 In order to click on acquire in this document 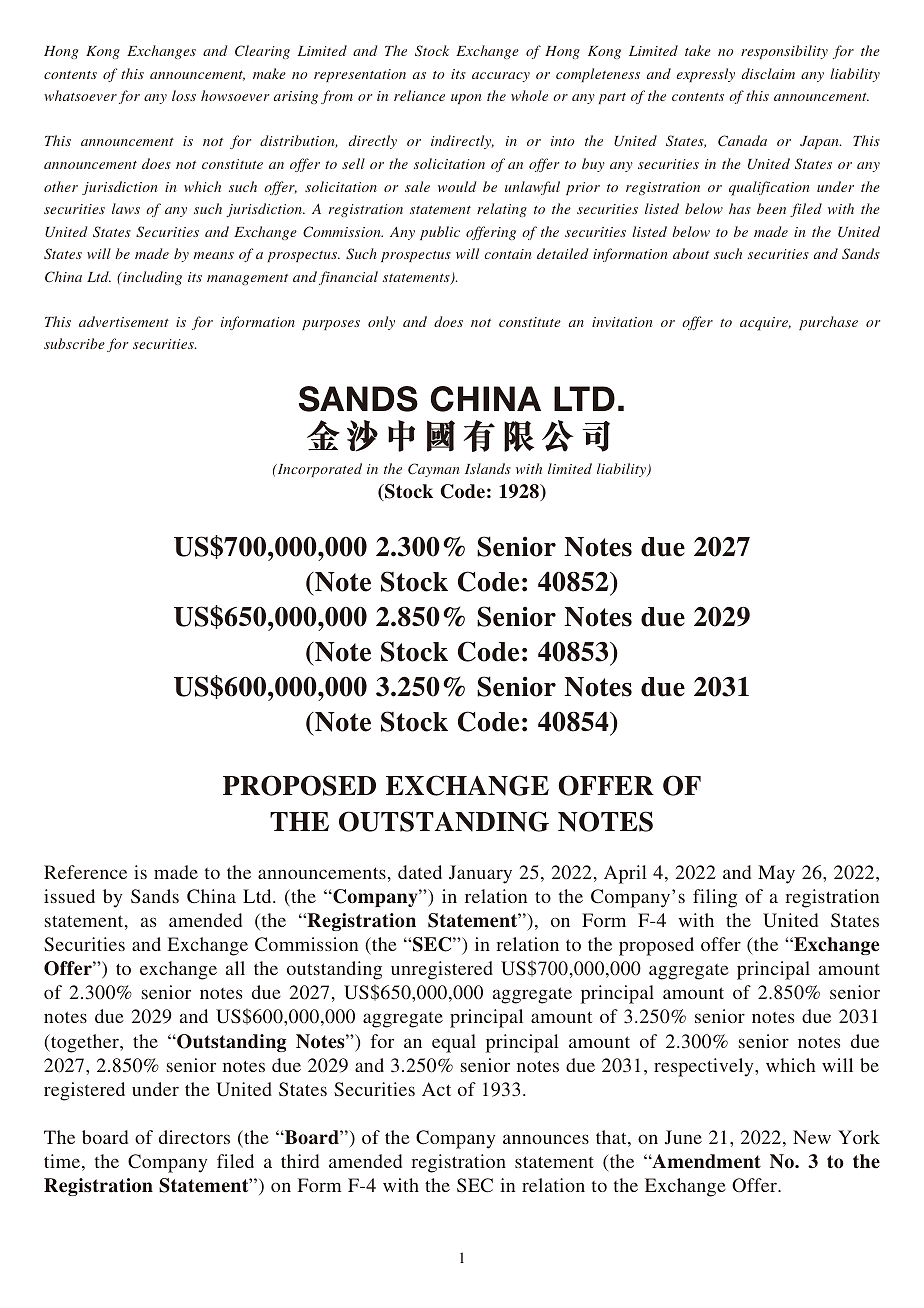, I will do `click(765, 324)`.
